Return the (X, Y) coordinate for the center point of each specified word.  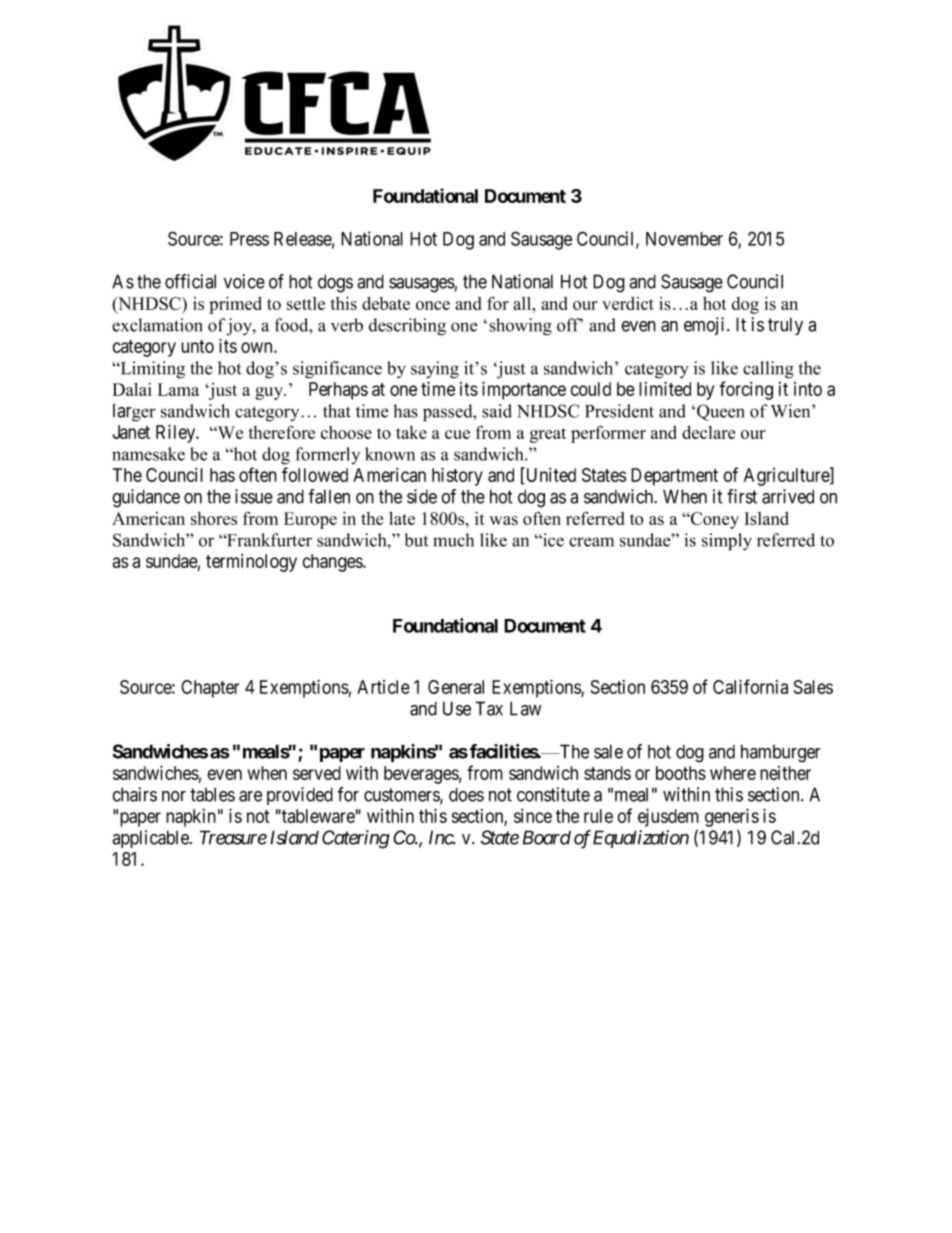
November (684, 239)
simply (727, 542)
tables (212, 794)
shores (214, 518)
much (453, 540)
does (466, 794)
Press (249, 239)
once (433, 305)
